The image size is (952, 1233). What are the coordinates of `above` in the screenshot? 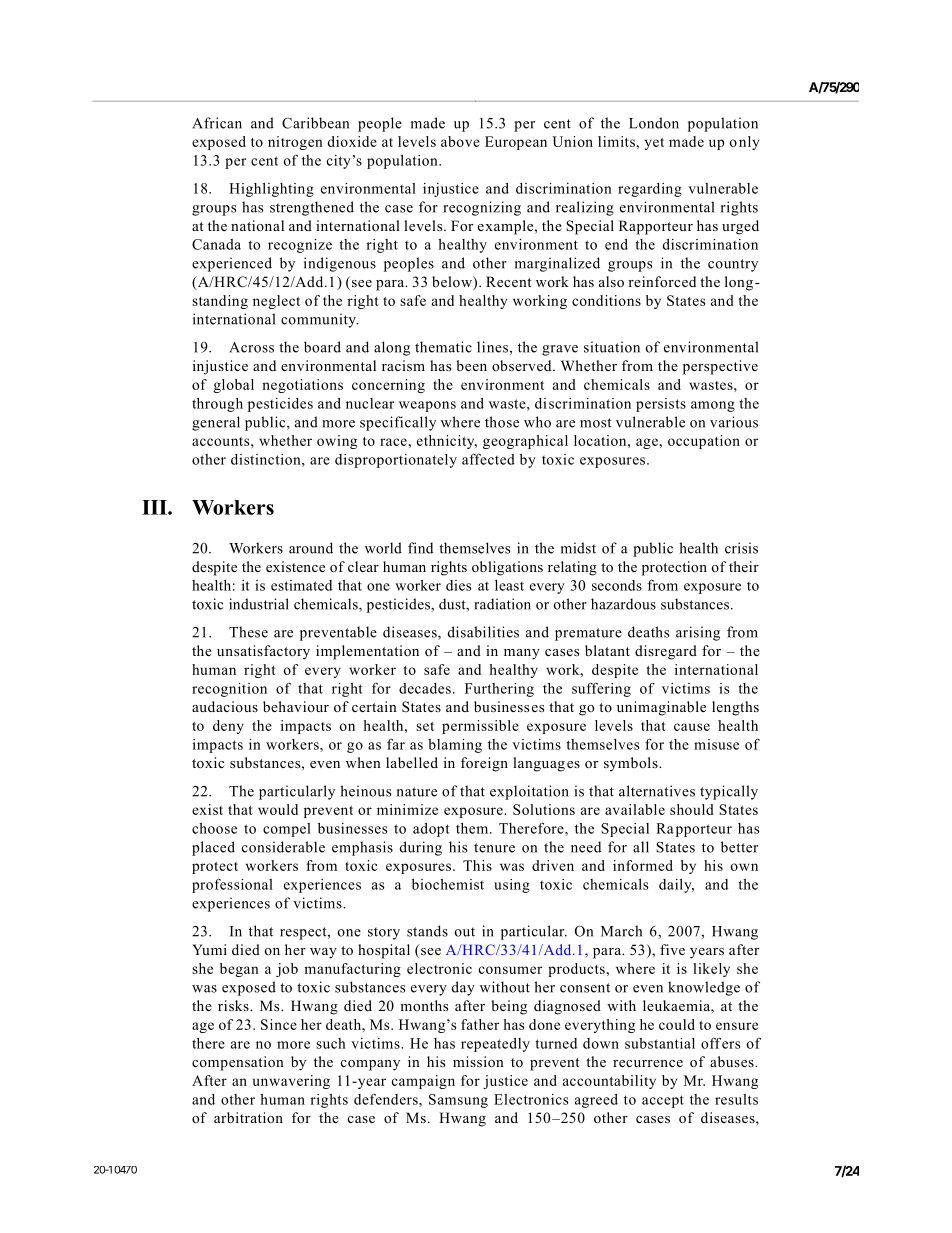 It's located at (460, 141).
